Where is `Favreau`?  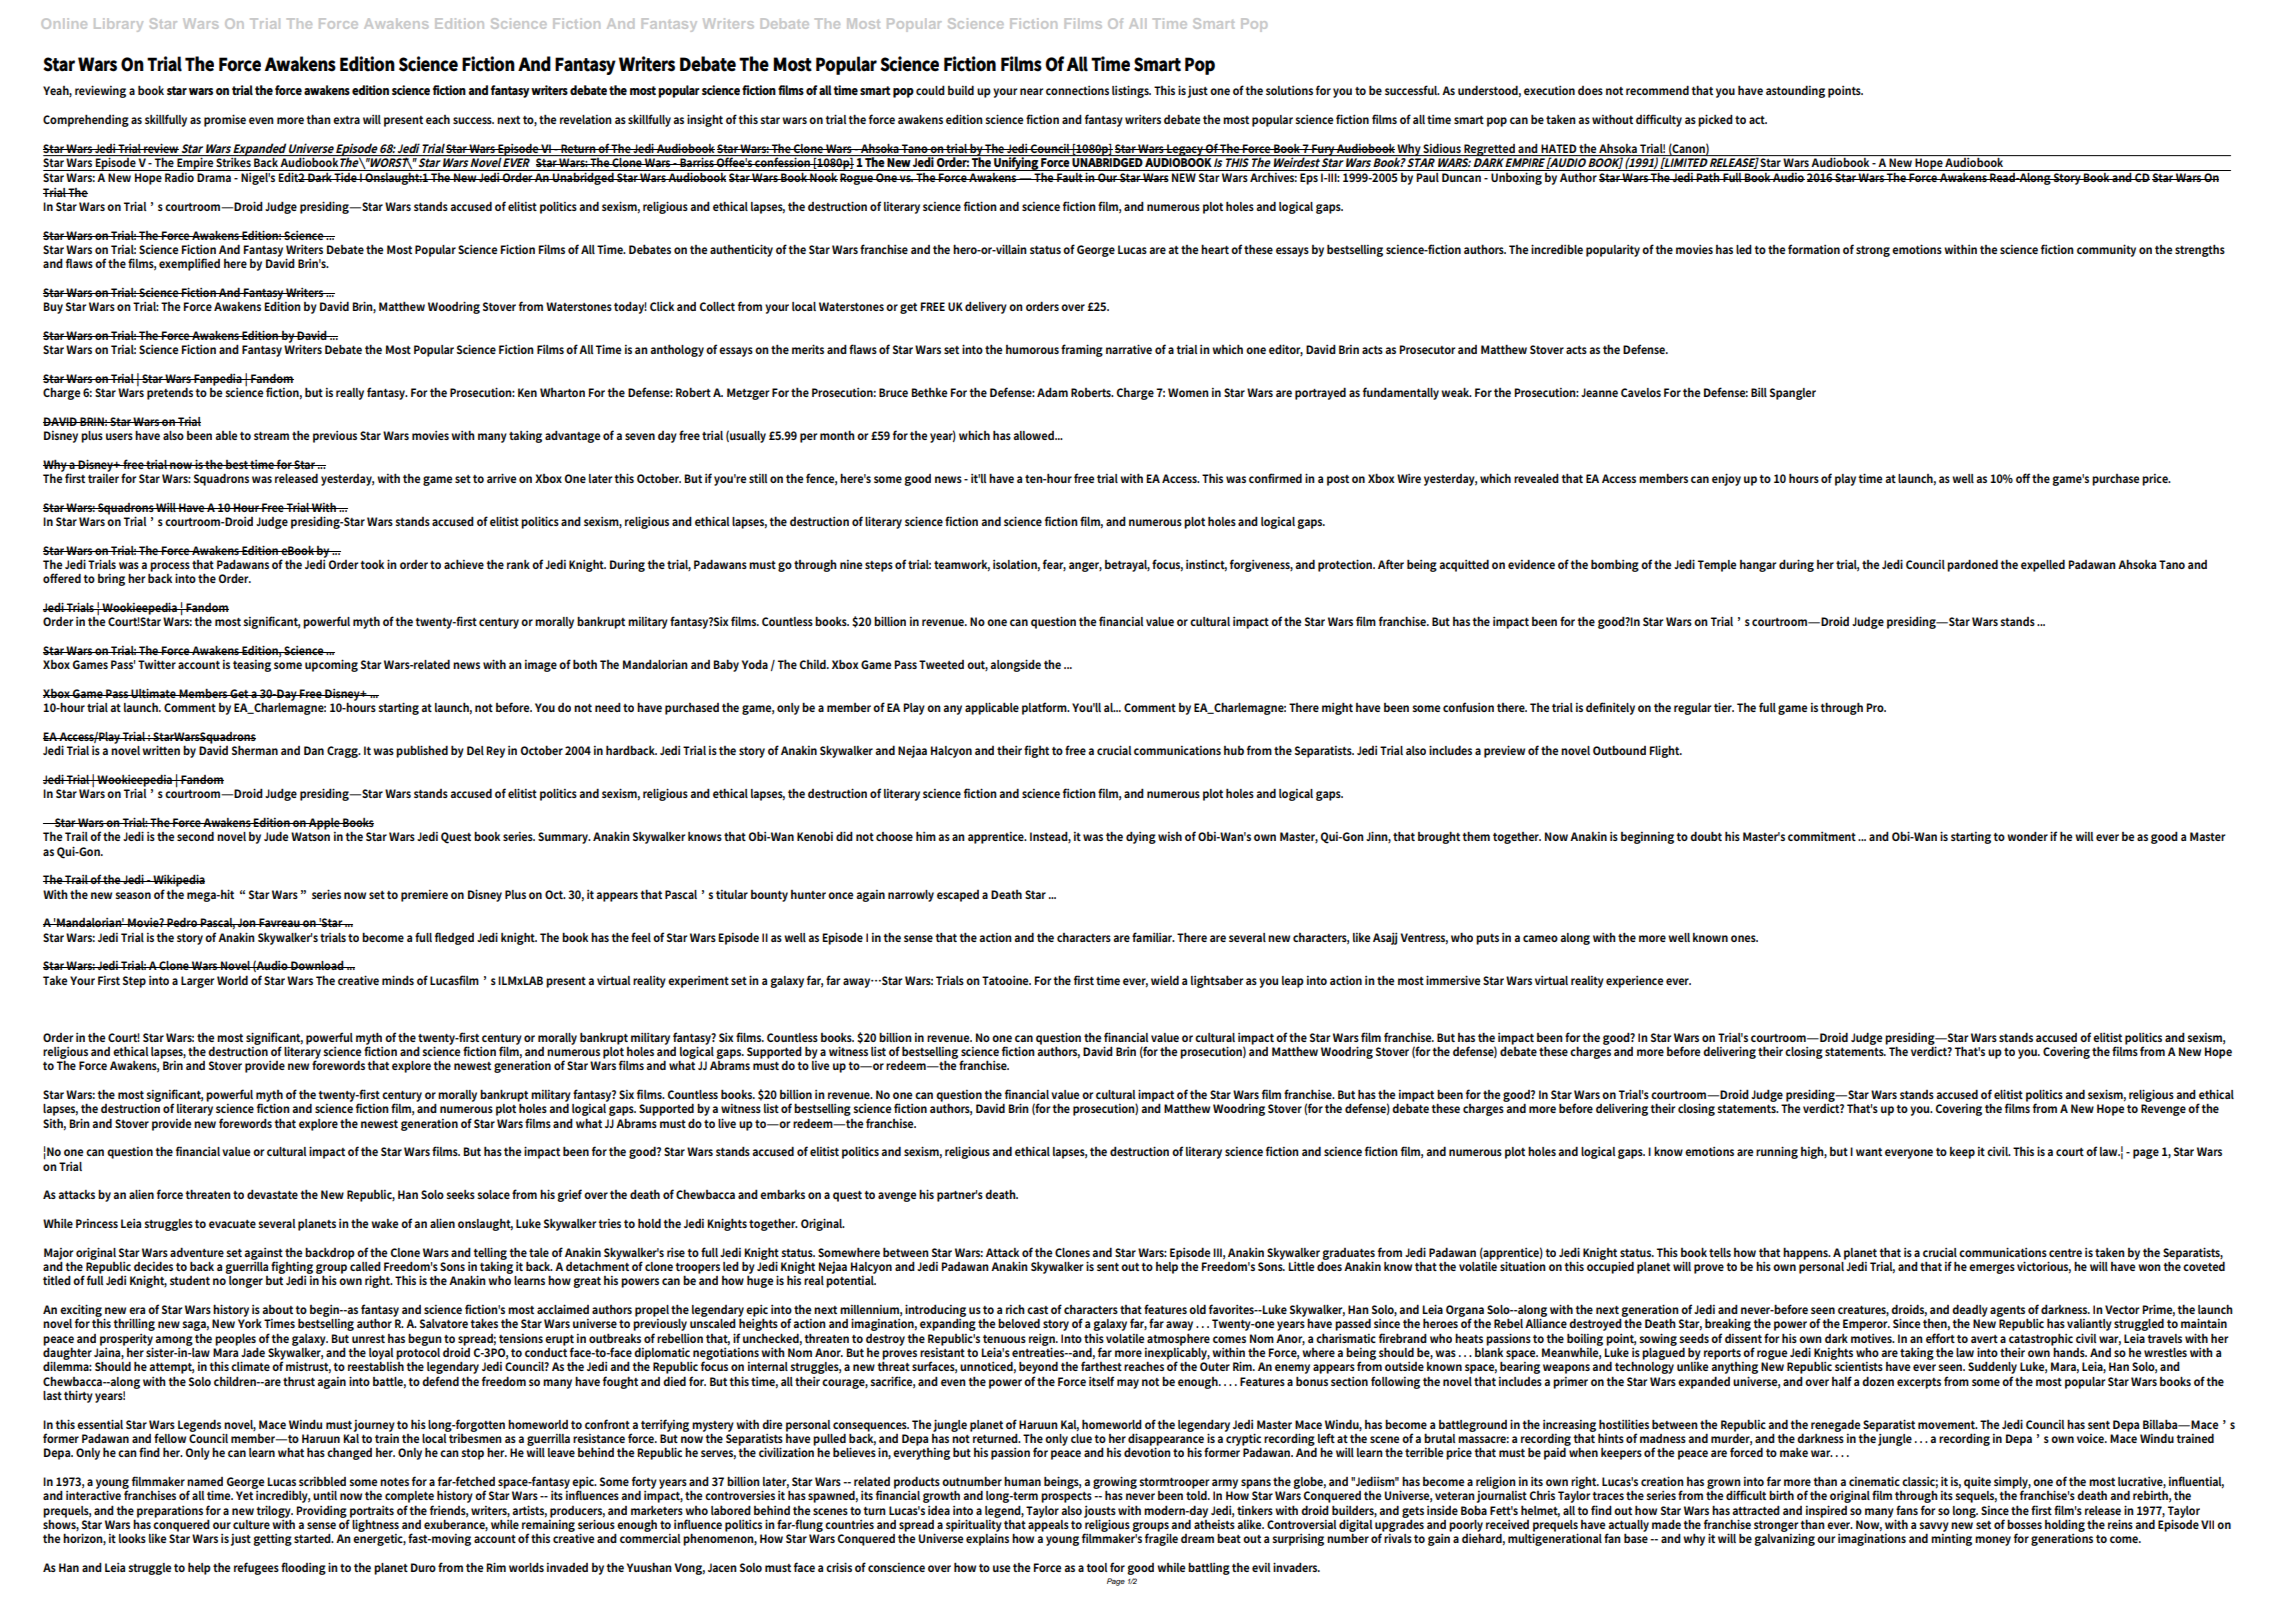 Favreau is located at coordinates (279, 922).
